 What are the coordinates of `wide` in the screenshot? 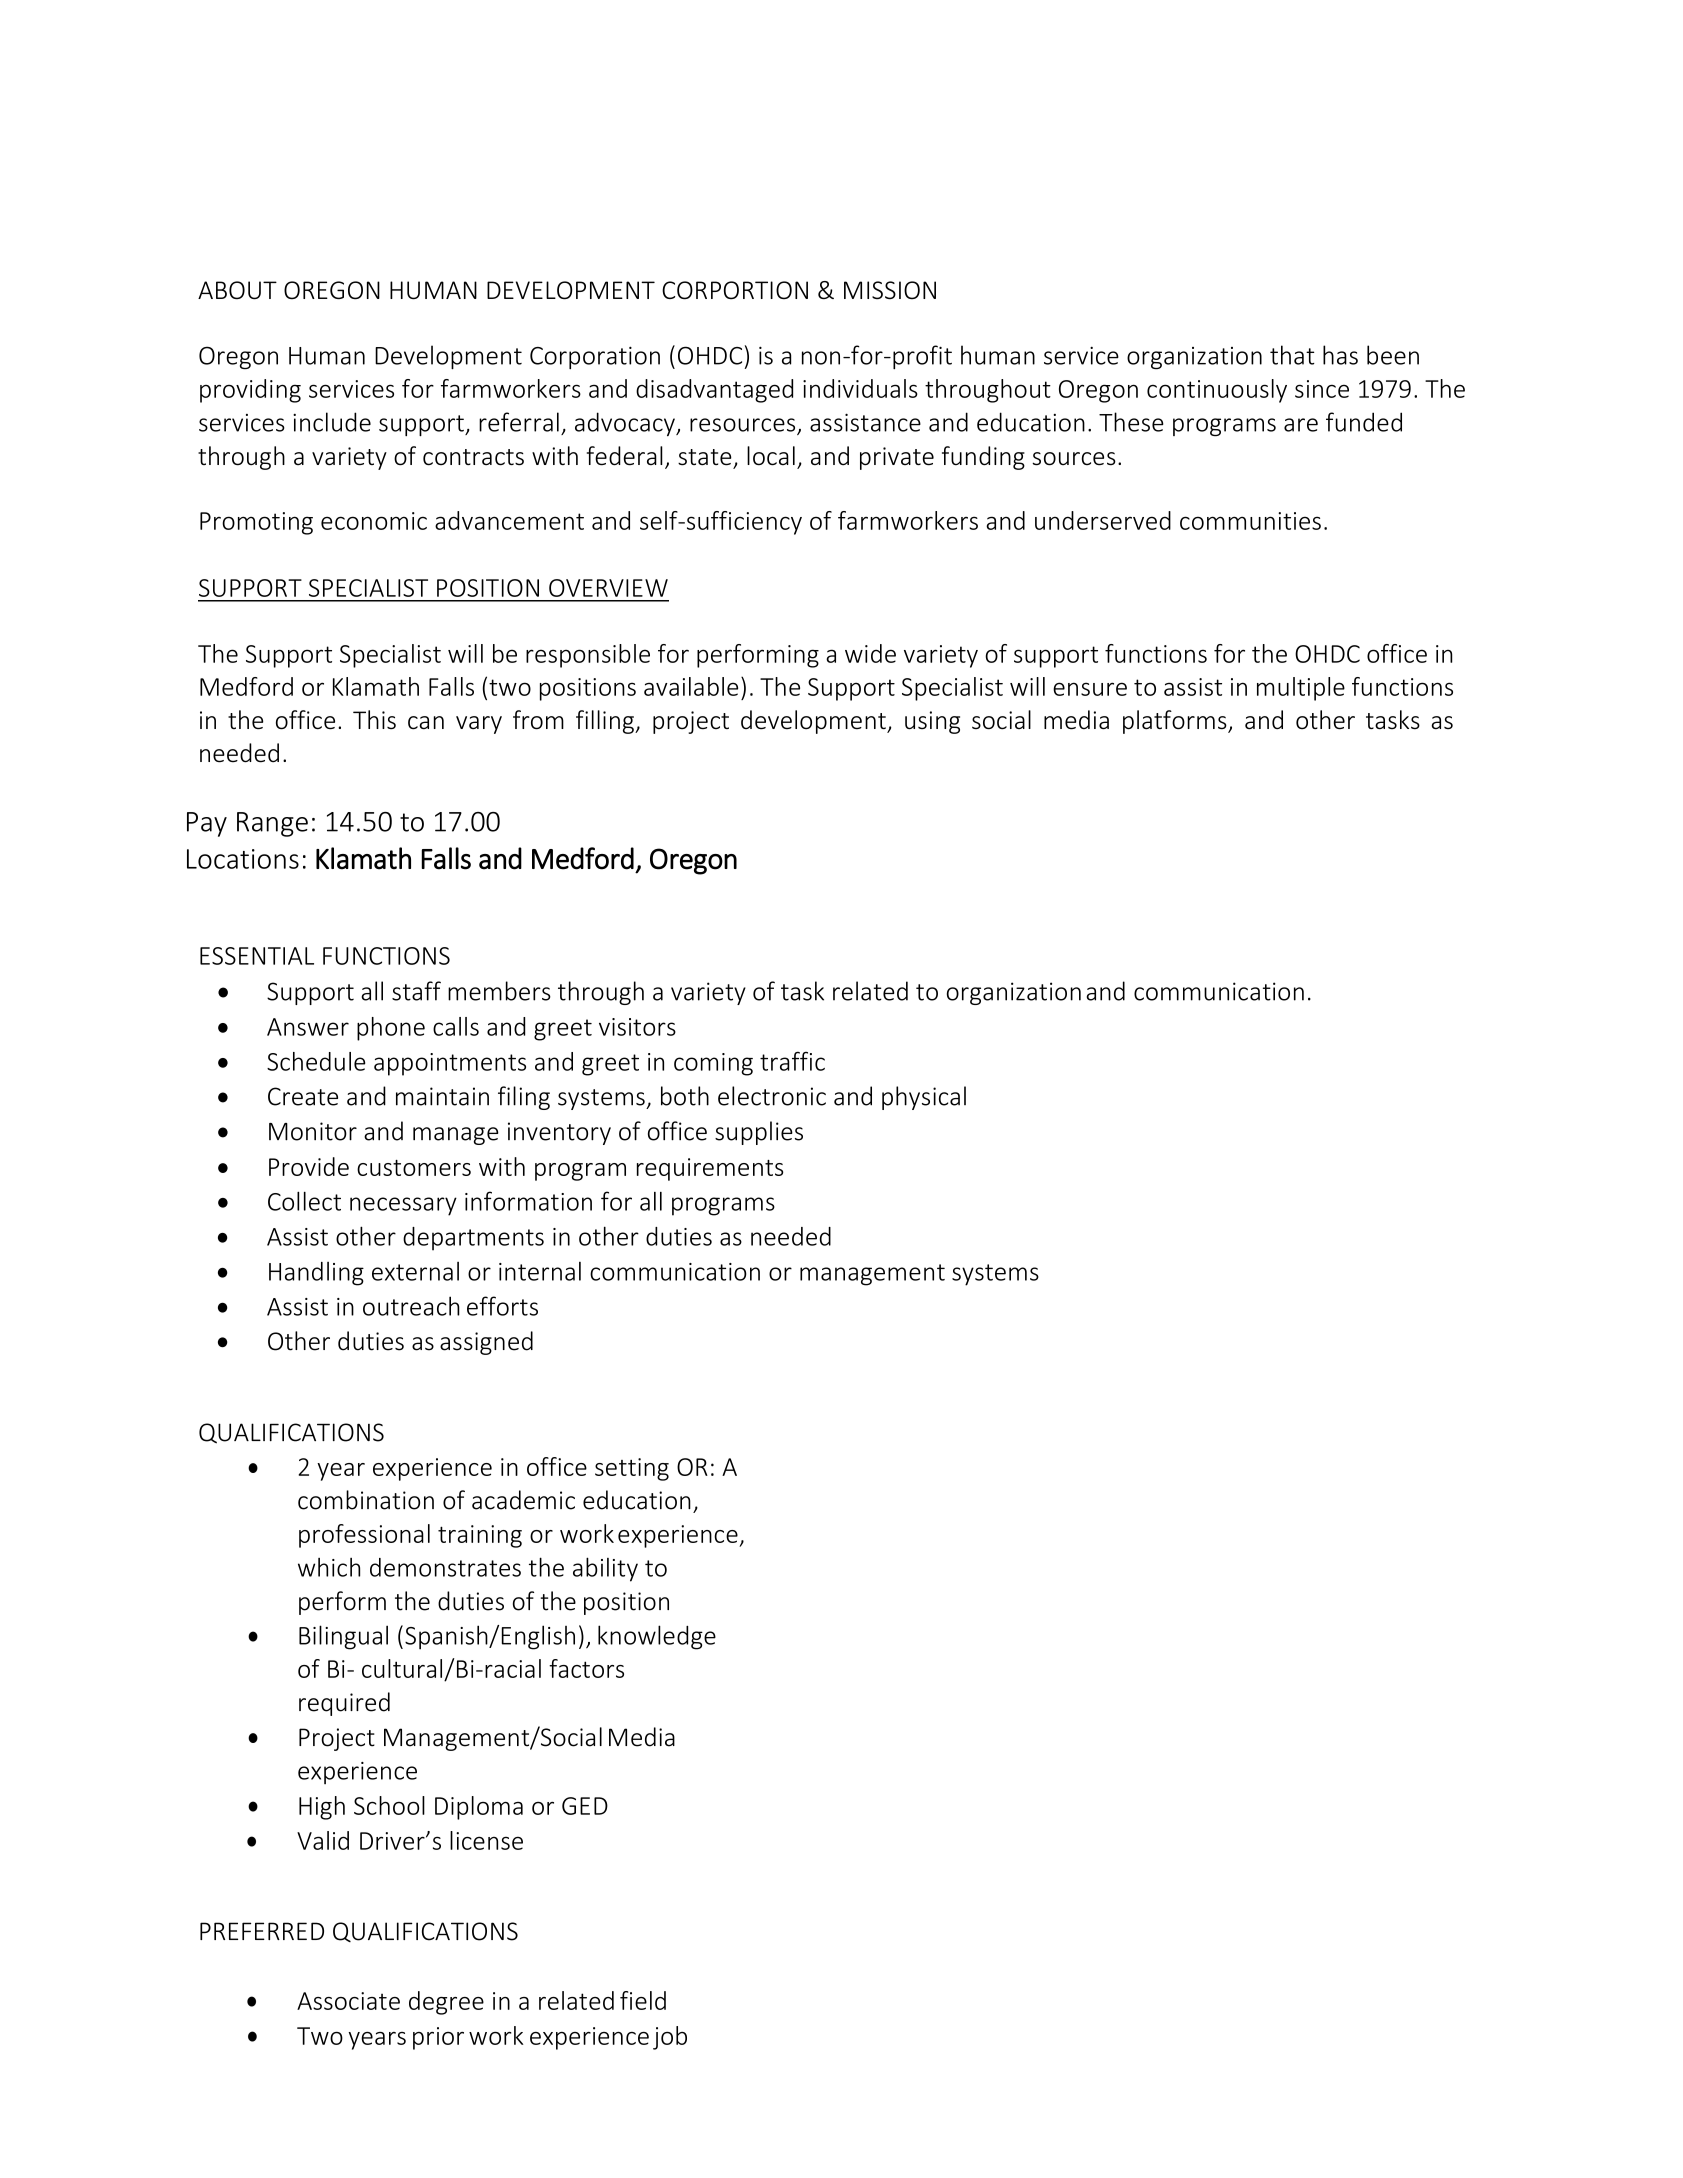 It's located at (870, 653).
